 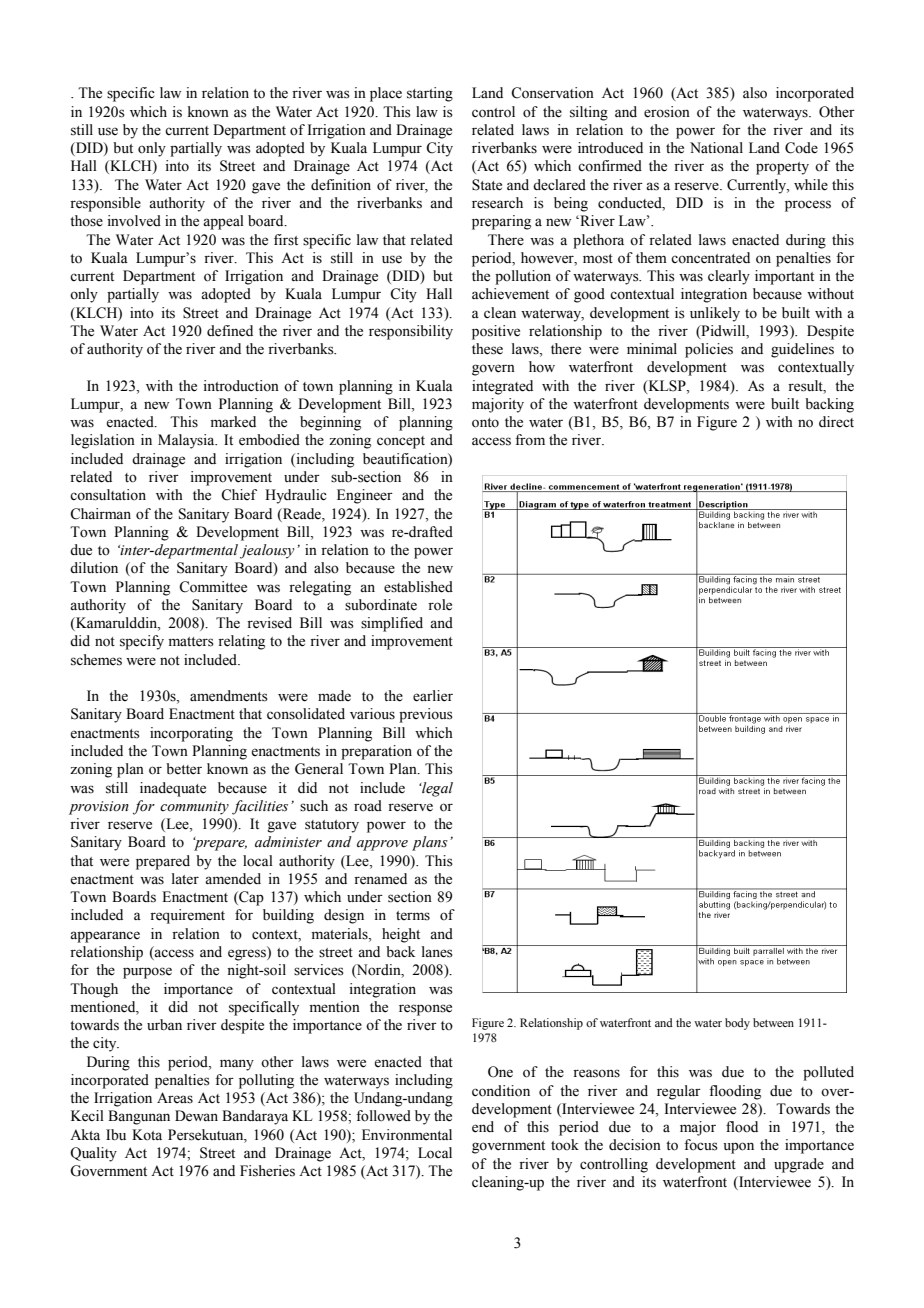 What do you see at coordinates (147, 1135) in the document?
I see `Kota` at bounding box center [147, 1135].
